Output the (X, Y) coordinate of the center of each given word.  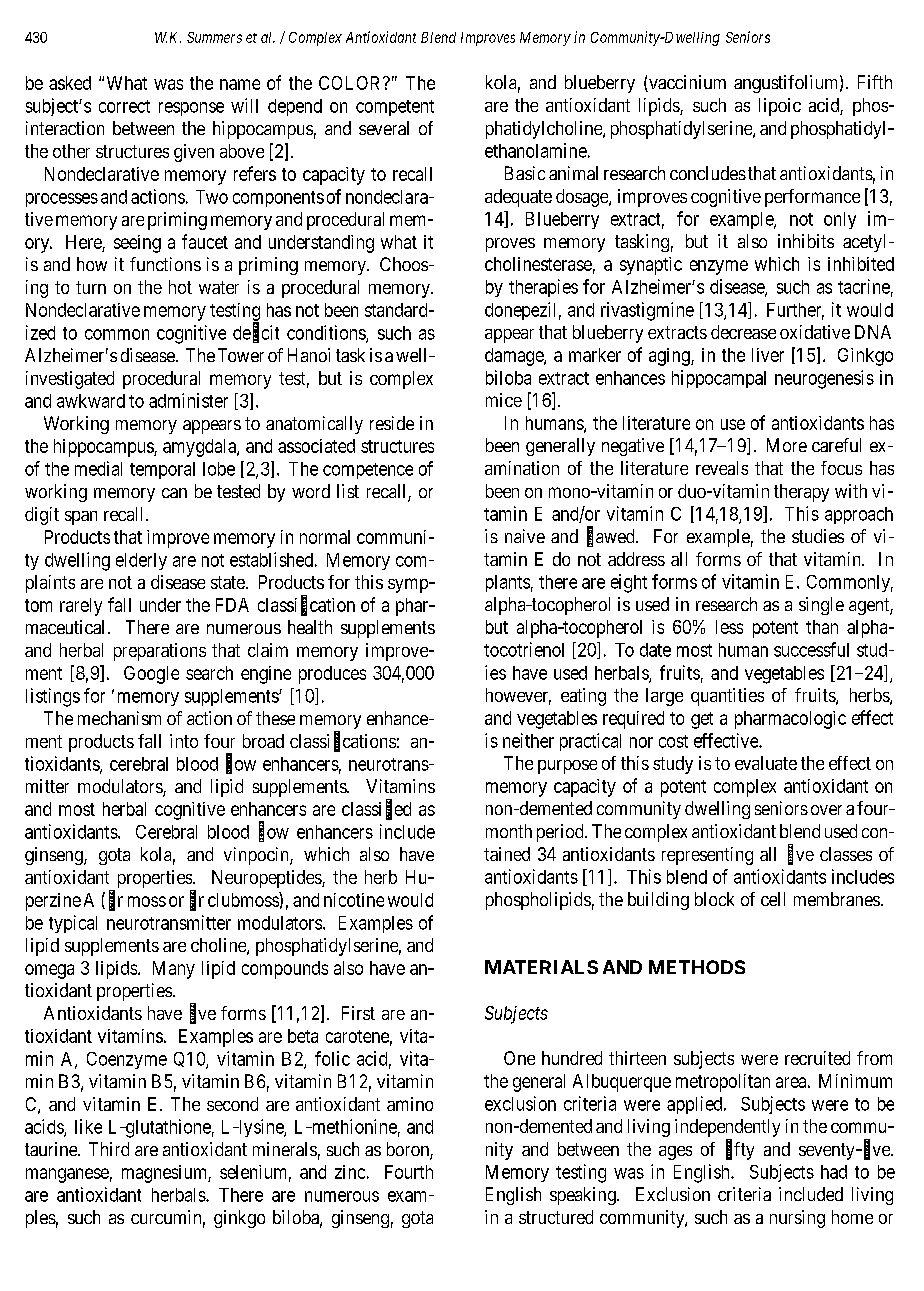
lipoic (780, 107)
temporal (162, 470)
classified (376, 809)
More (787, 445)
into (184, 741)
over (826, 810)
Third (109, 1149)
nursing (797, 1219)
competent (395, 108)
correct (124, 106)
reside (392, 423)
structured (556, 1217)
